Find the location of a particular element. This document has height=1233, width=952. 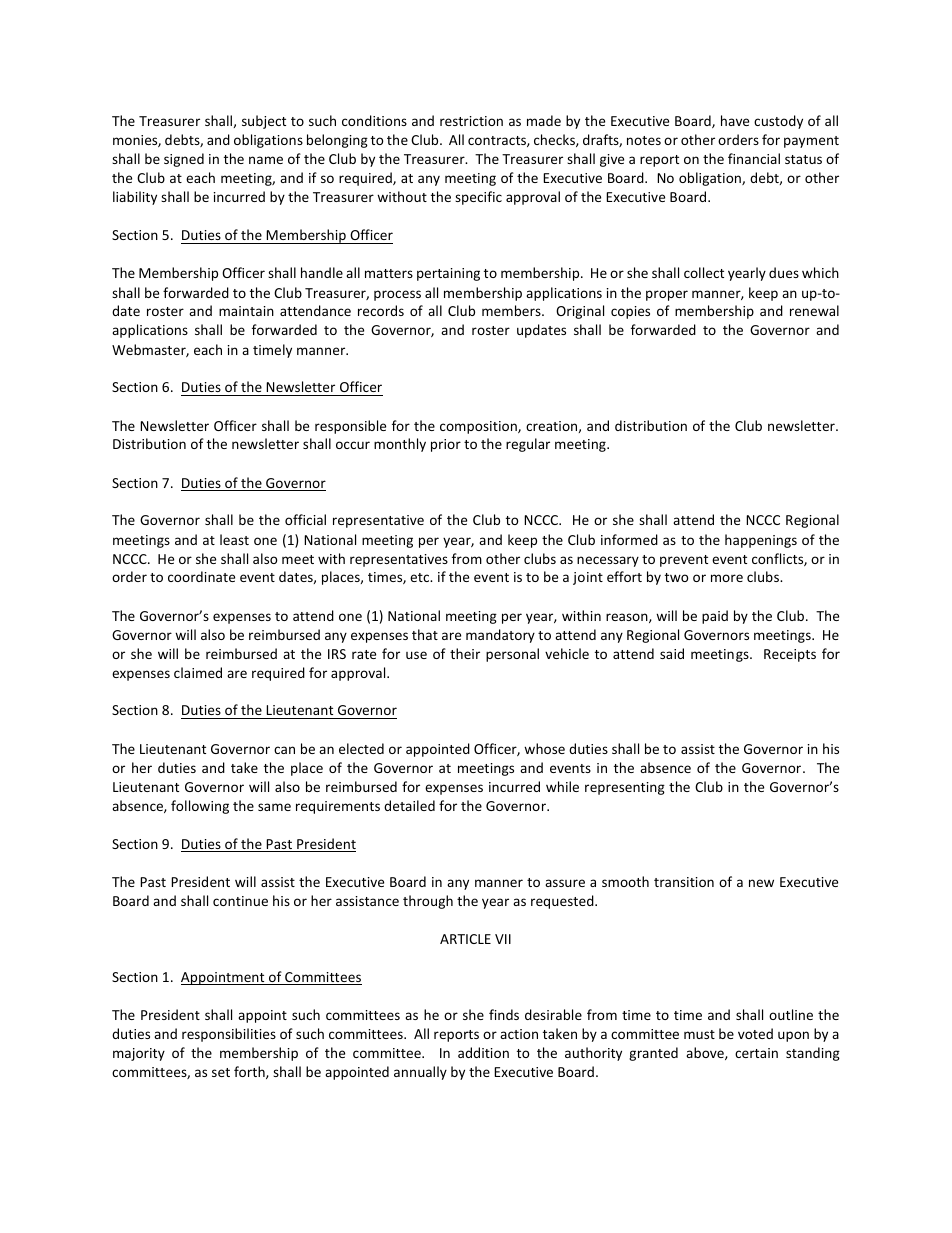

composition is located at coordinates (479, 427).
